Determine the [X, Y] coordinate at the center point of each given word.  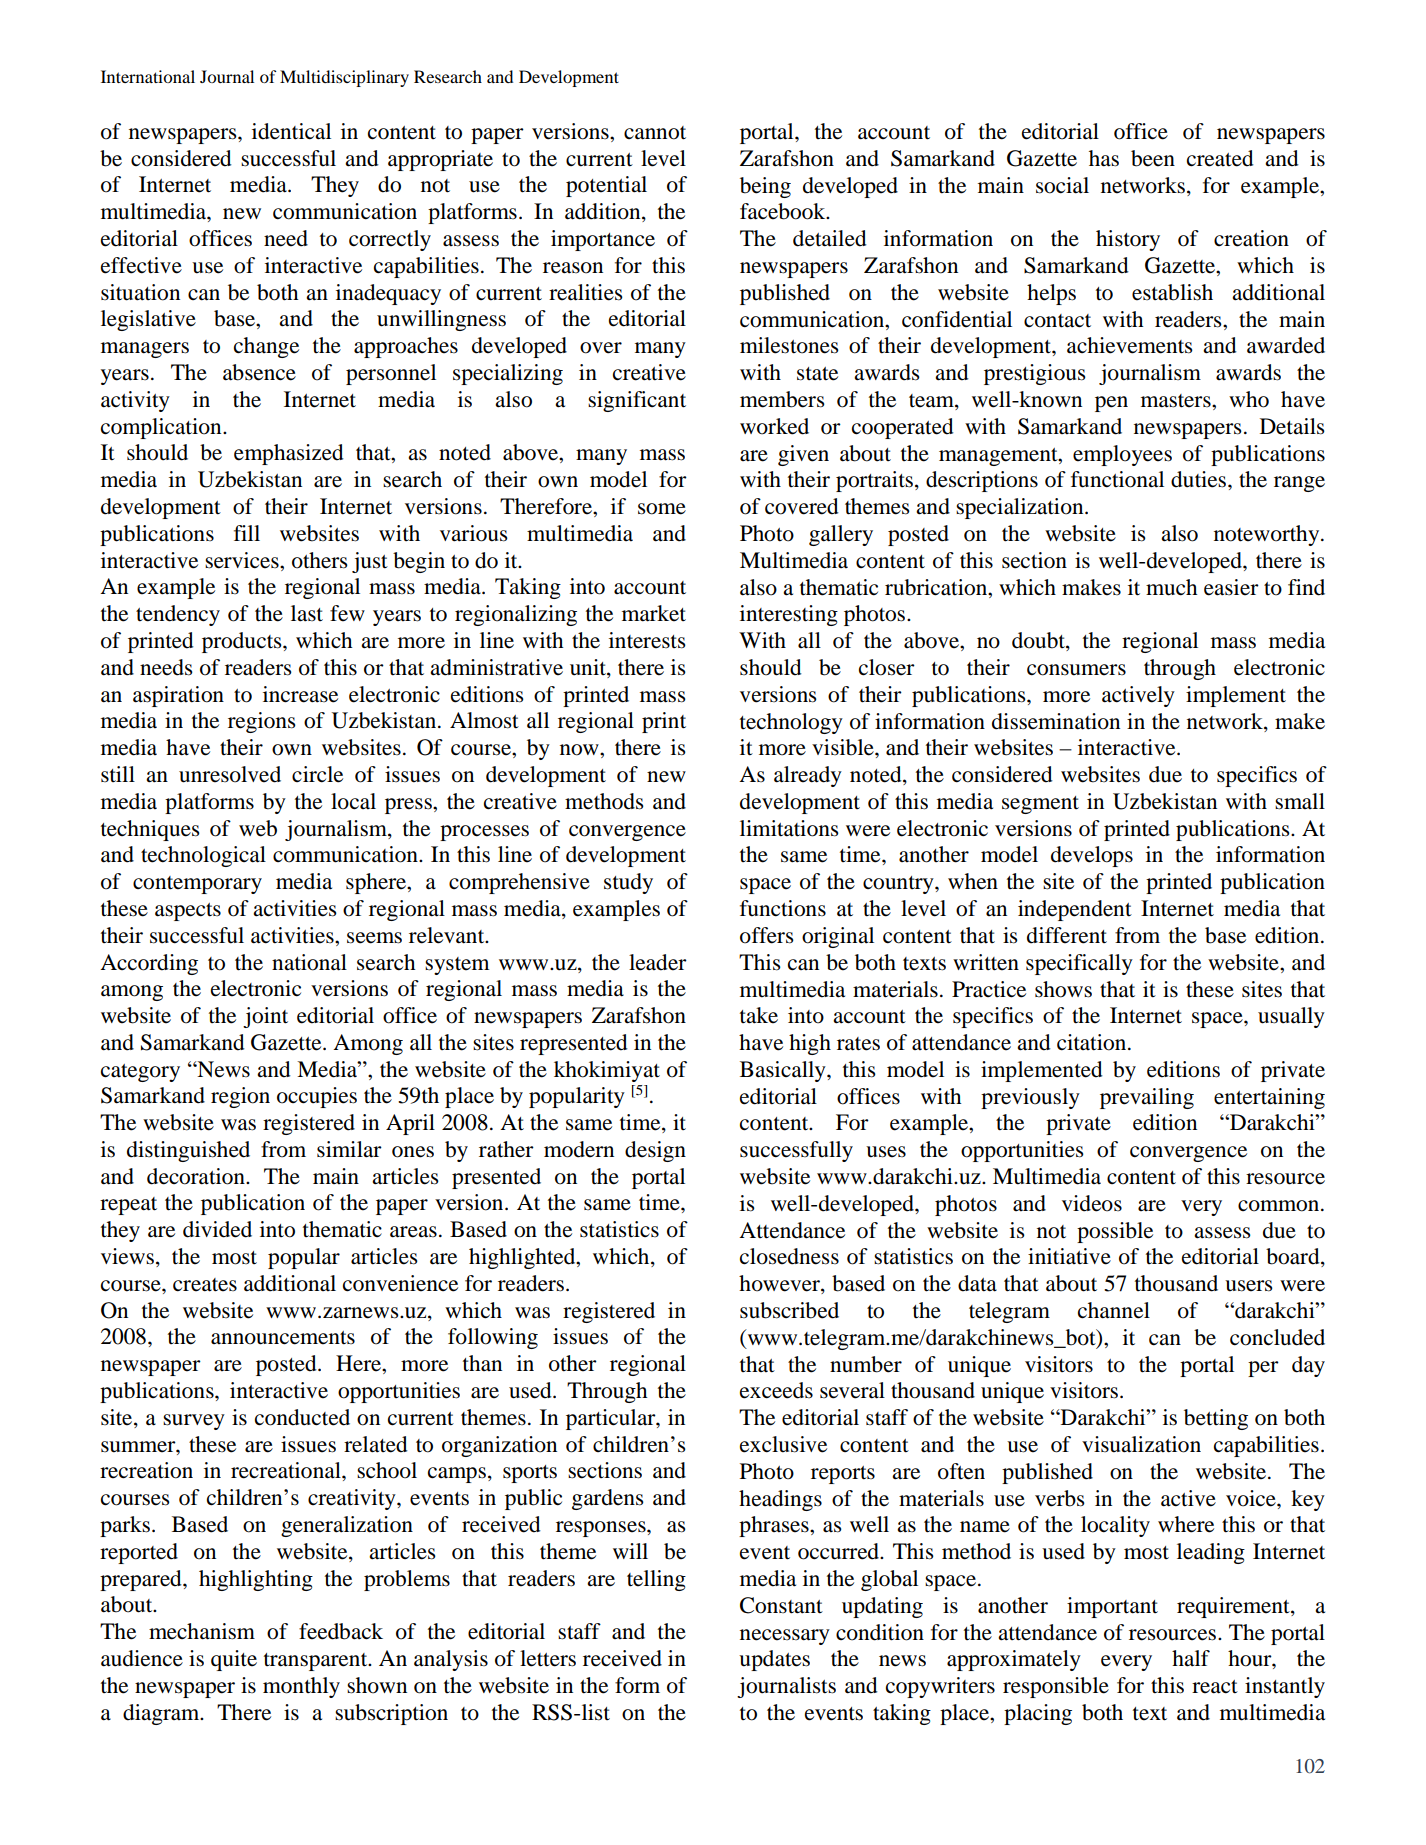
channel [1114, 1310]
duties [1200, 479]
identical [291, 131]
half [1191, 1658]
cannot [655, 133]
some [662, 509]
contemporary [197, 885]
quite [234, 1660]
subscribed [789, 1310]
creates [205, 1285]
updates [774, 1660]
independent [1075, 910]
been [1153, 158]
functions [783, 908]
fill [247, 533]
